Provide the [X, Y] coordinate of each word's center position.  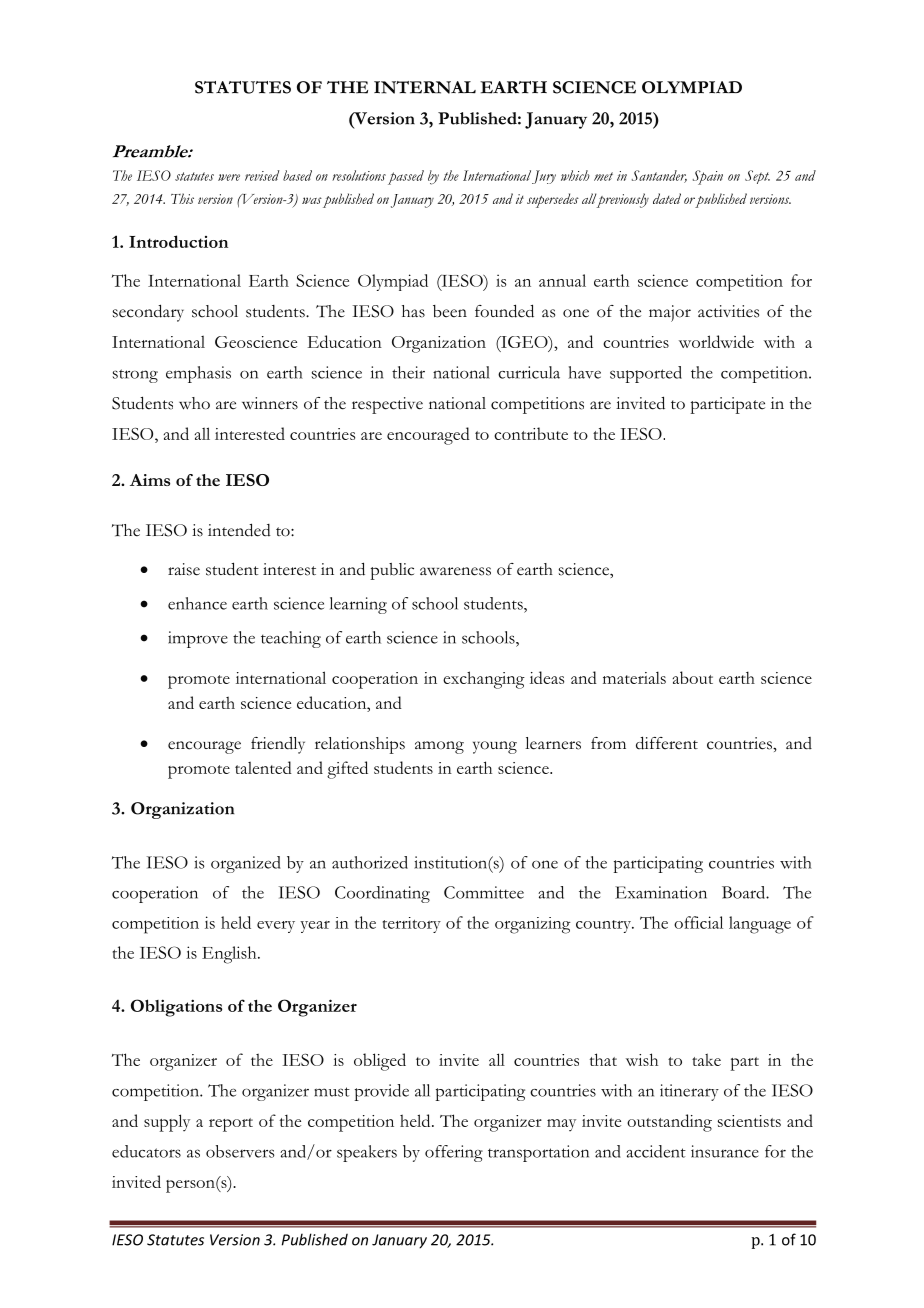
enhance [197, 603]
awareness [455, 571]
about [693, 677]
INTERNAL [425, 87]
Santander [659, 176]
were [229, 177]
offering [454, 1153]
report [231, 1125]
